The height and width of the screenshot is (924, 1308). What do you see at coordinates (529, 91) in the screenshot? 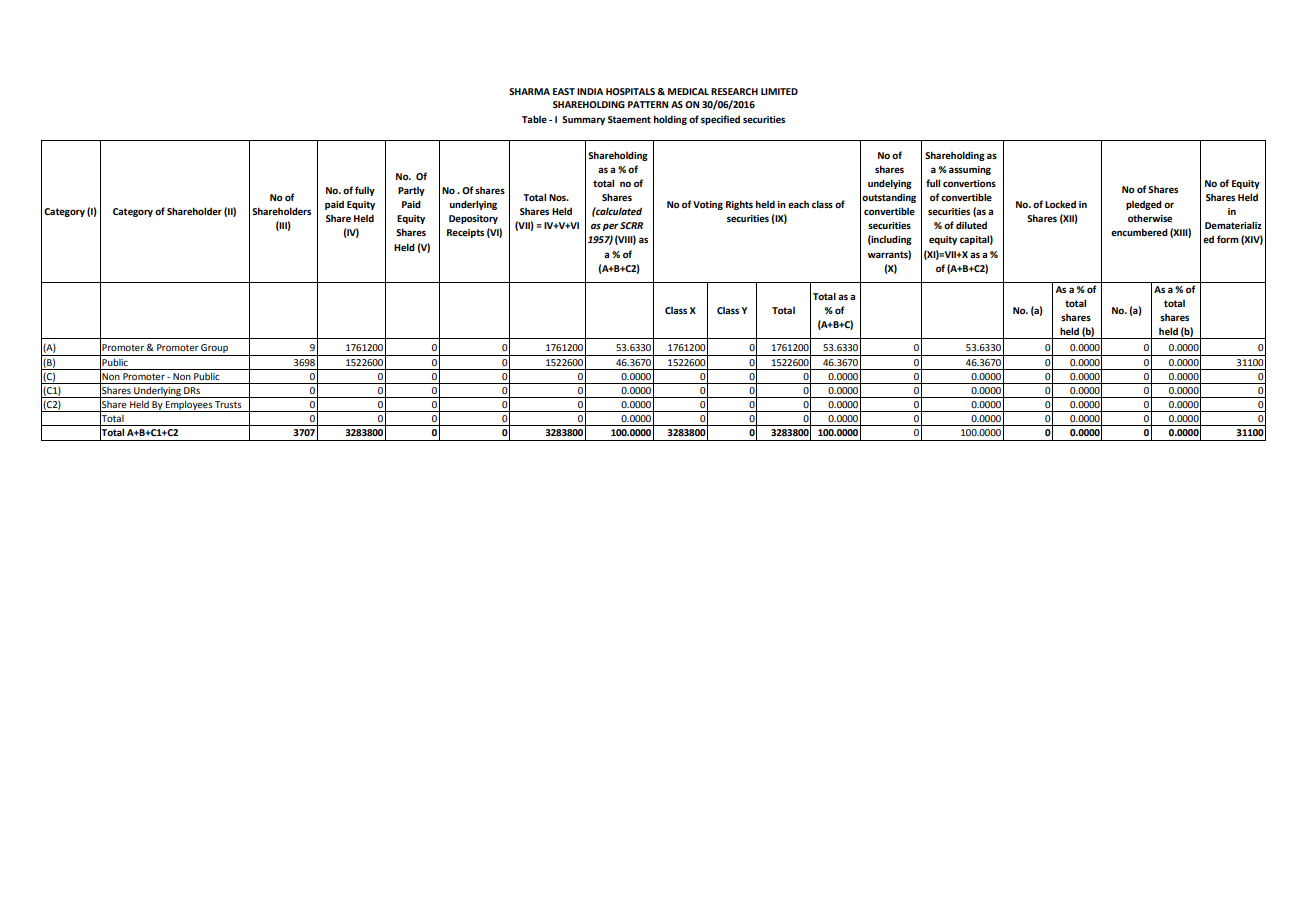
I see `SHARMA` at bounding box center [529, 91].
